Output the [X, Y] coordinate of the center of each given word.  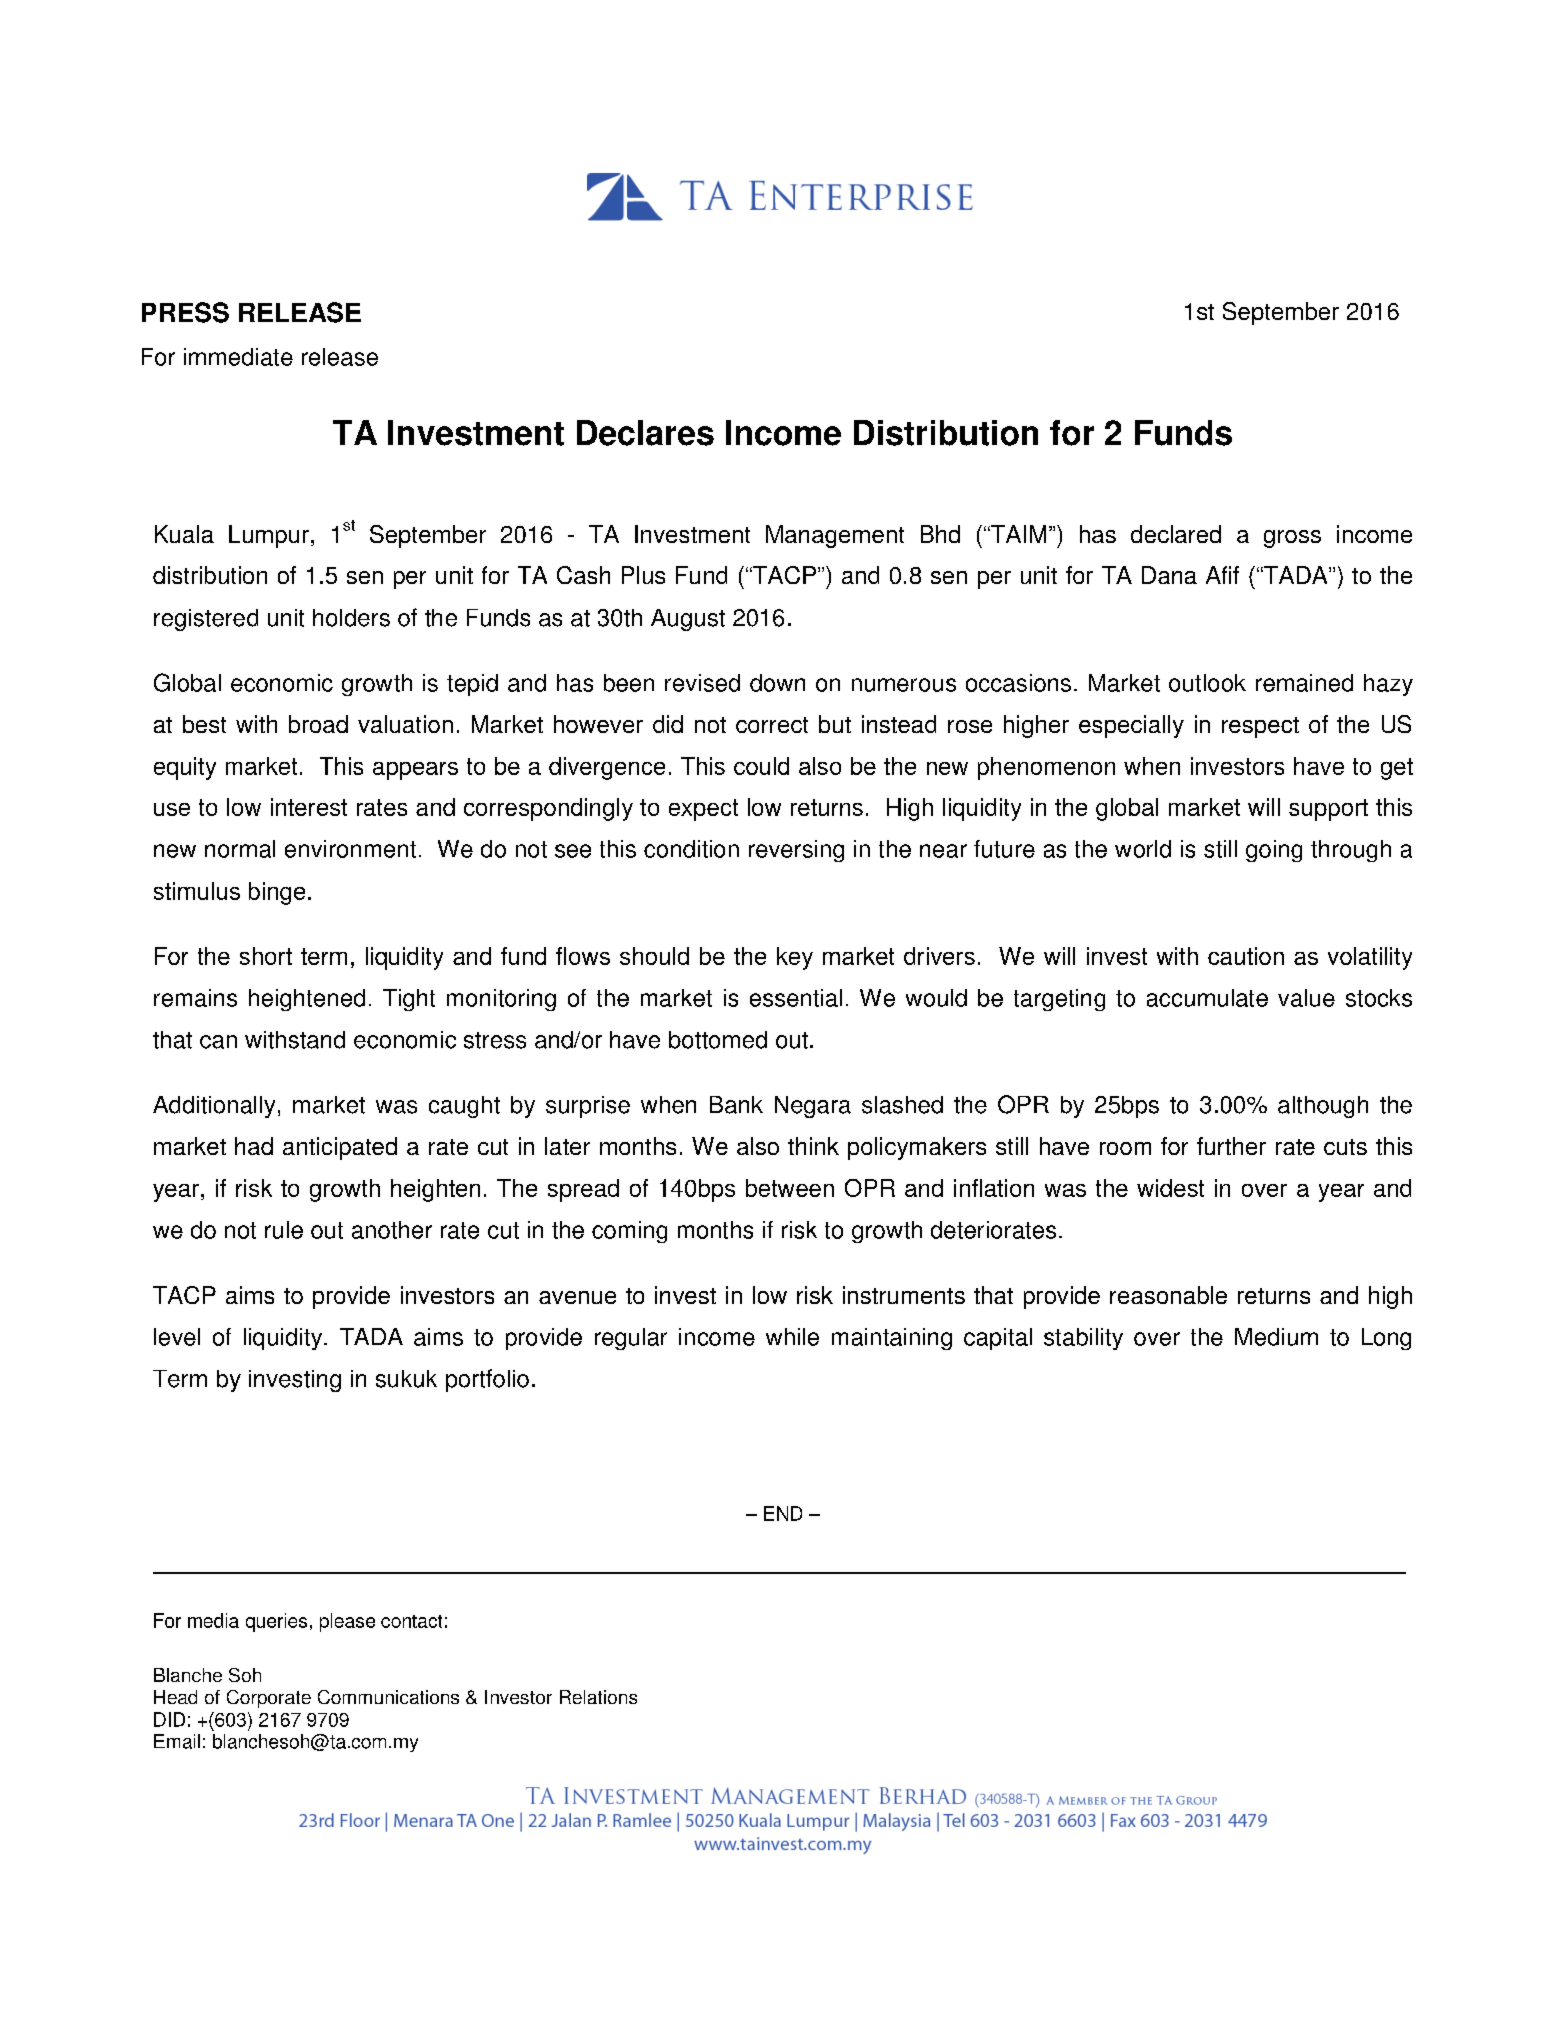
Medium [1276, 1337]
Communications [388, 1697]
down [777, 683]
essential [796, 998]
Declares [645, 433]
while [792, 1337]
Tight [409, 1000]
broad [318, 724]
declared [1176, 534]
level [177, 1337]
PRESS [185, 312]
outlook [1207, 683]
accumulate [1207, 998]
